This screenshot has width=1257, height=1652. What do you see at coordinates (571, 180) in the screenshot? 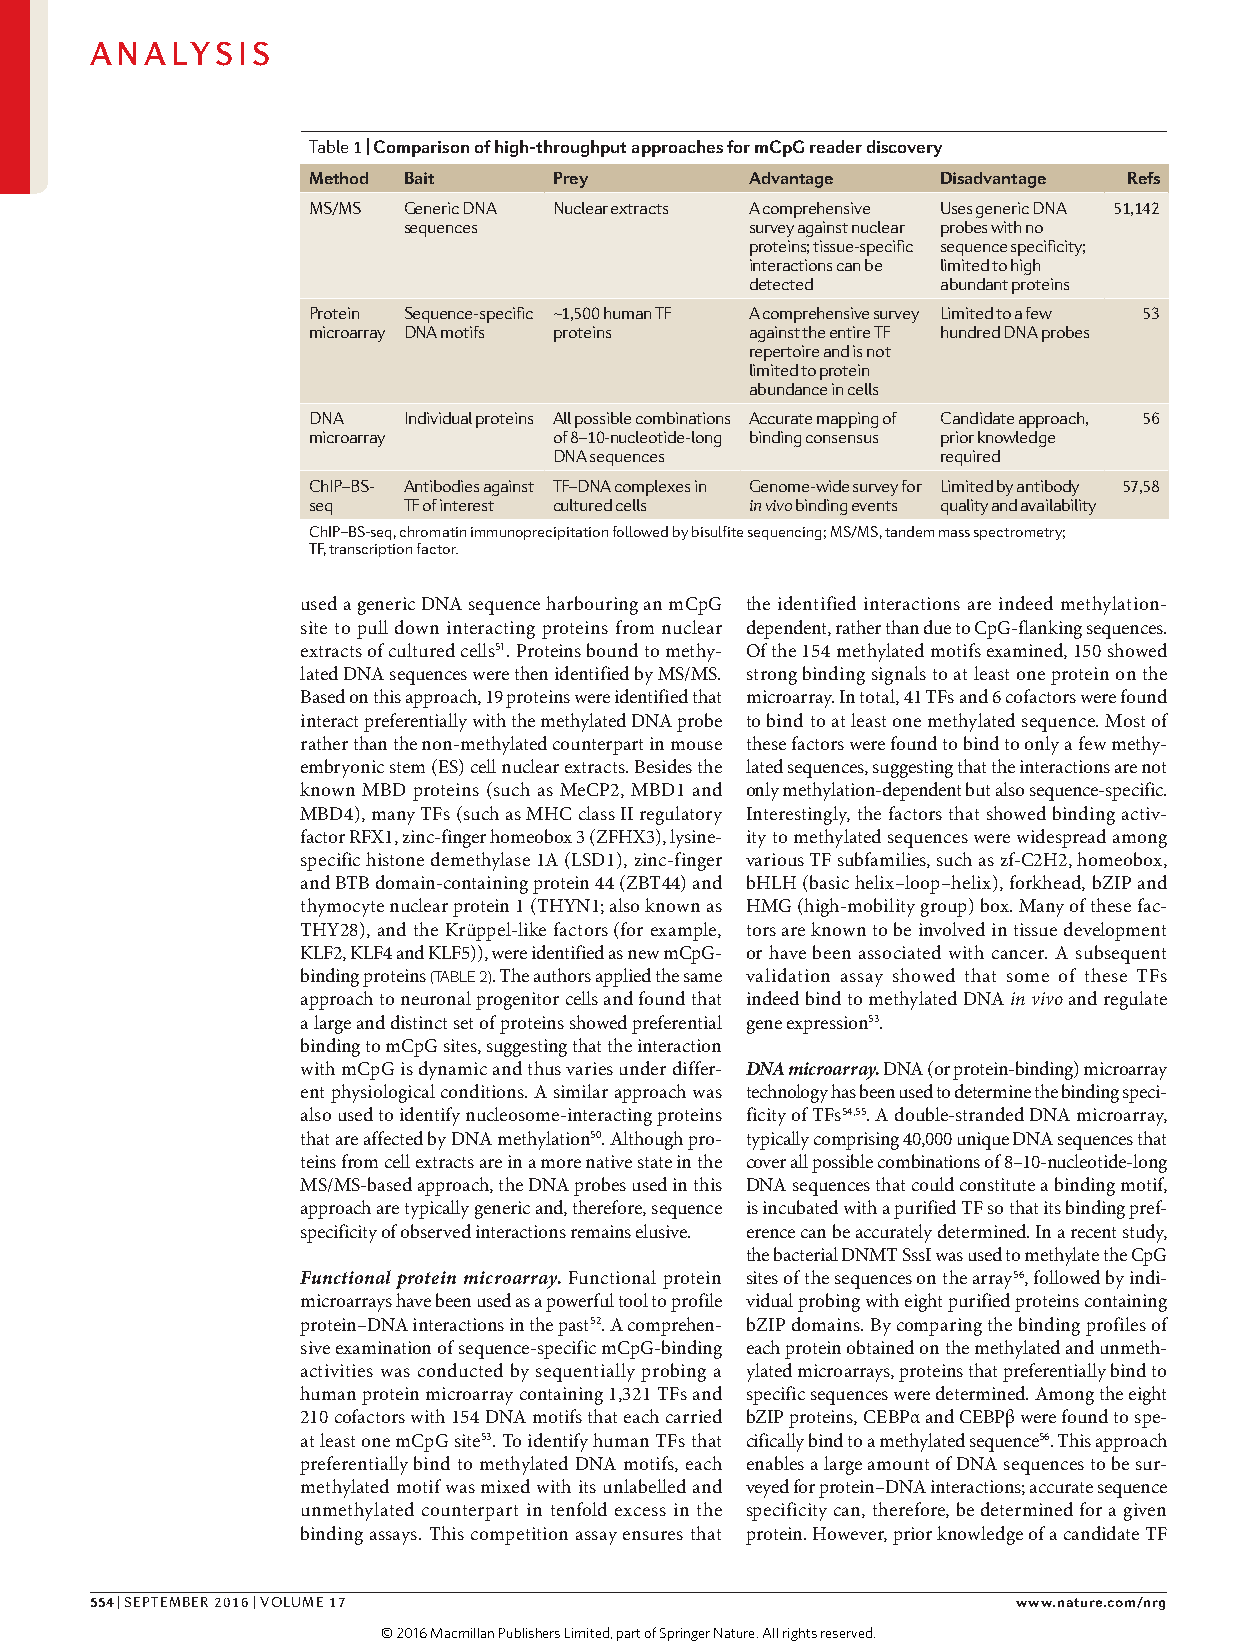
I see `Prey` at bounding box center [571, 180].
